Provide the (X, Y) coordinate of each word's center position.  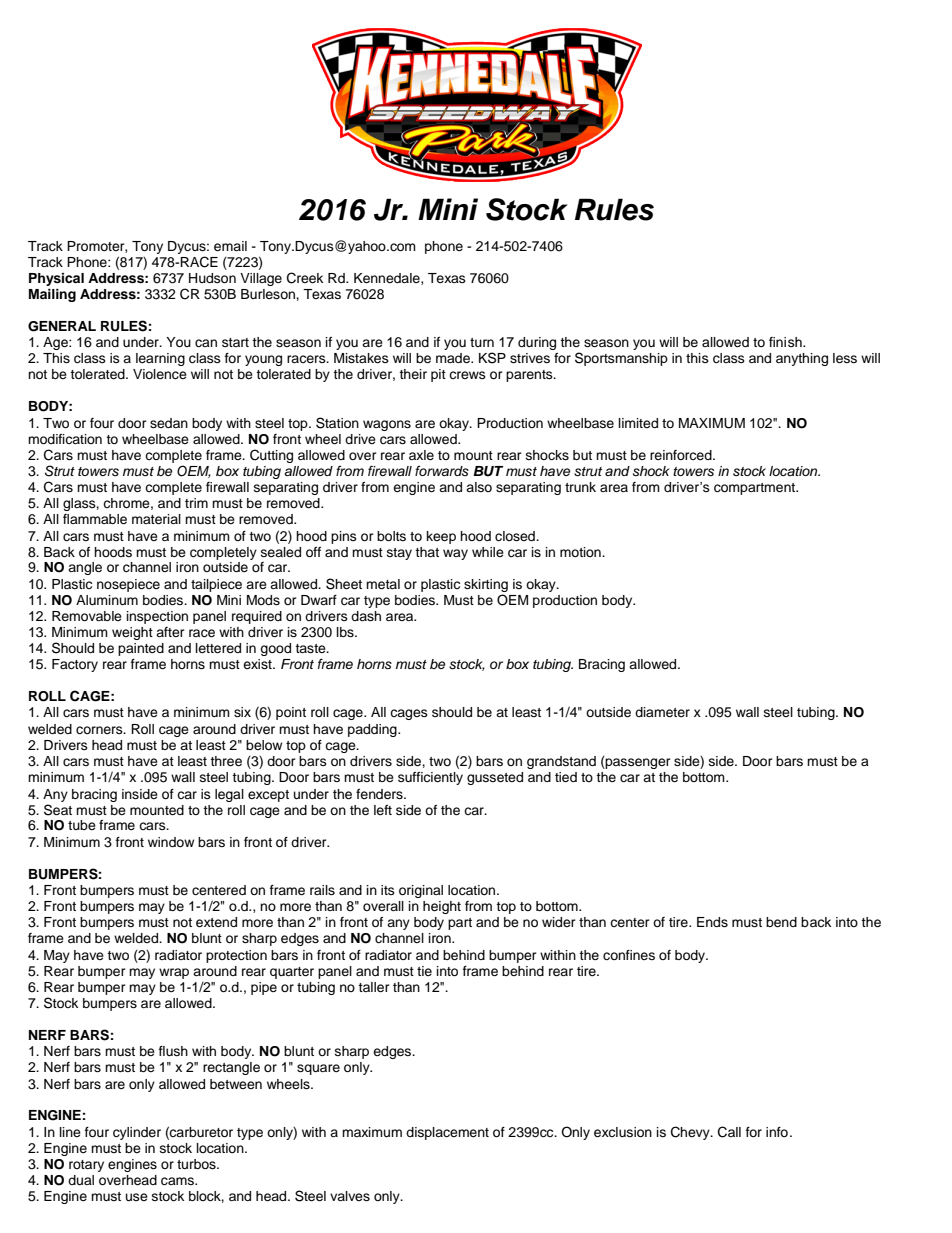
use (137, 1197)
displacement (447, 1133)
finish (786, 342)
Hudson (212, 278)
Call (729, 1132)
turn (482, 342)
